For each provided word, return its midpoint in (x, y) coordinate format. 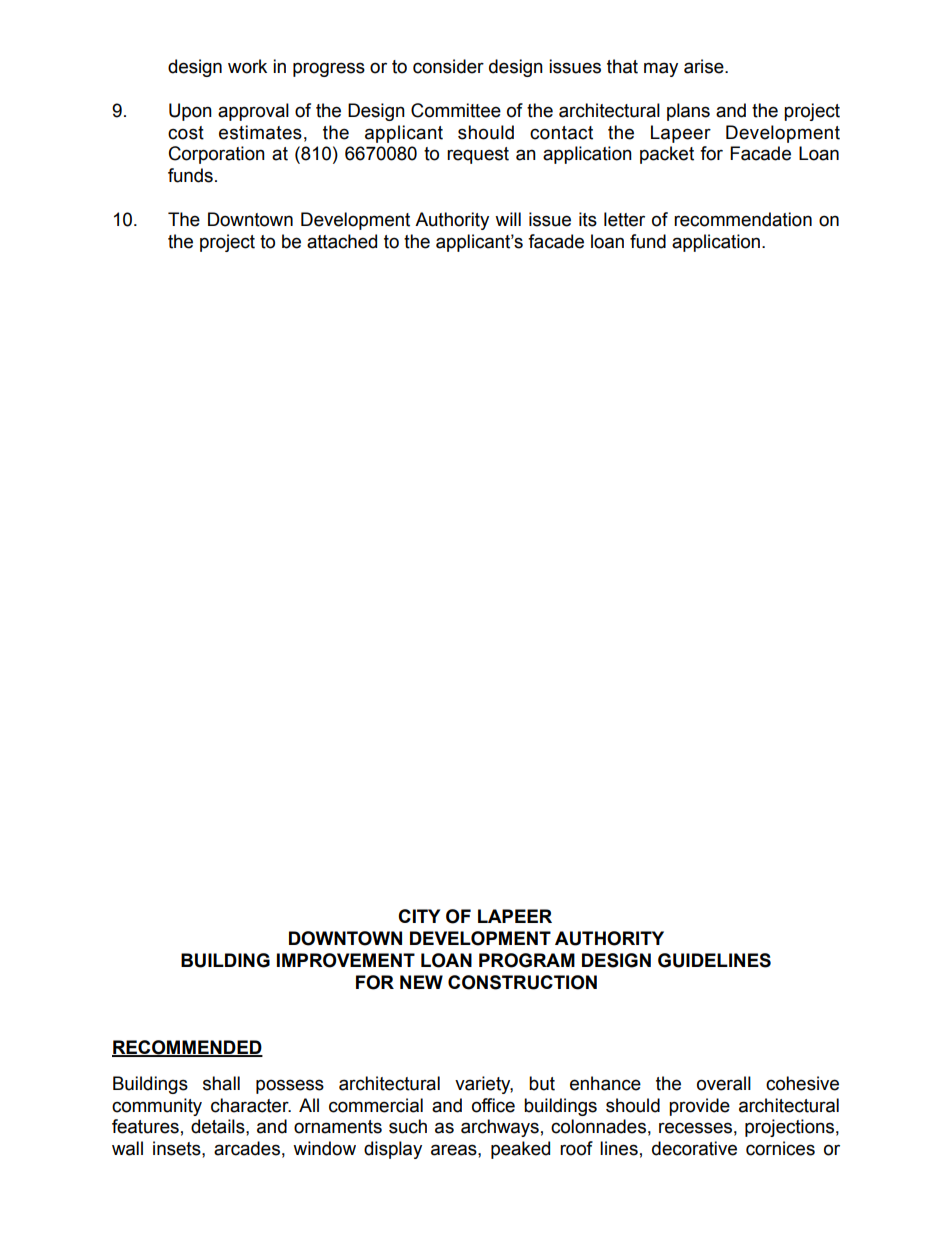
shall (221, 1083)
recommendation (743, 219)
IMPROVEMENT (346, 960)
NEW (421, 982)
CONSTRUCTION (522, 982)
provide (699, 1107)
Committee (456, 110)
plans (688, 112)
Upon (190, 112)
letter (624, 219)
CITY (419, 916)
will (508, 219)
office (493, 1105)
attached (342, 241)
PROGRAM (527, 960)
